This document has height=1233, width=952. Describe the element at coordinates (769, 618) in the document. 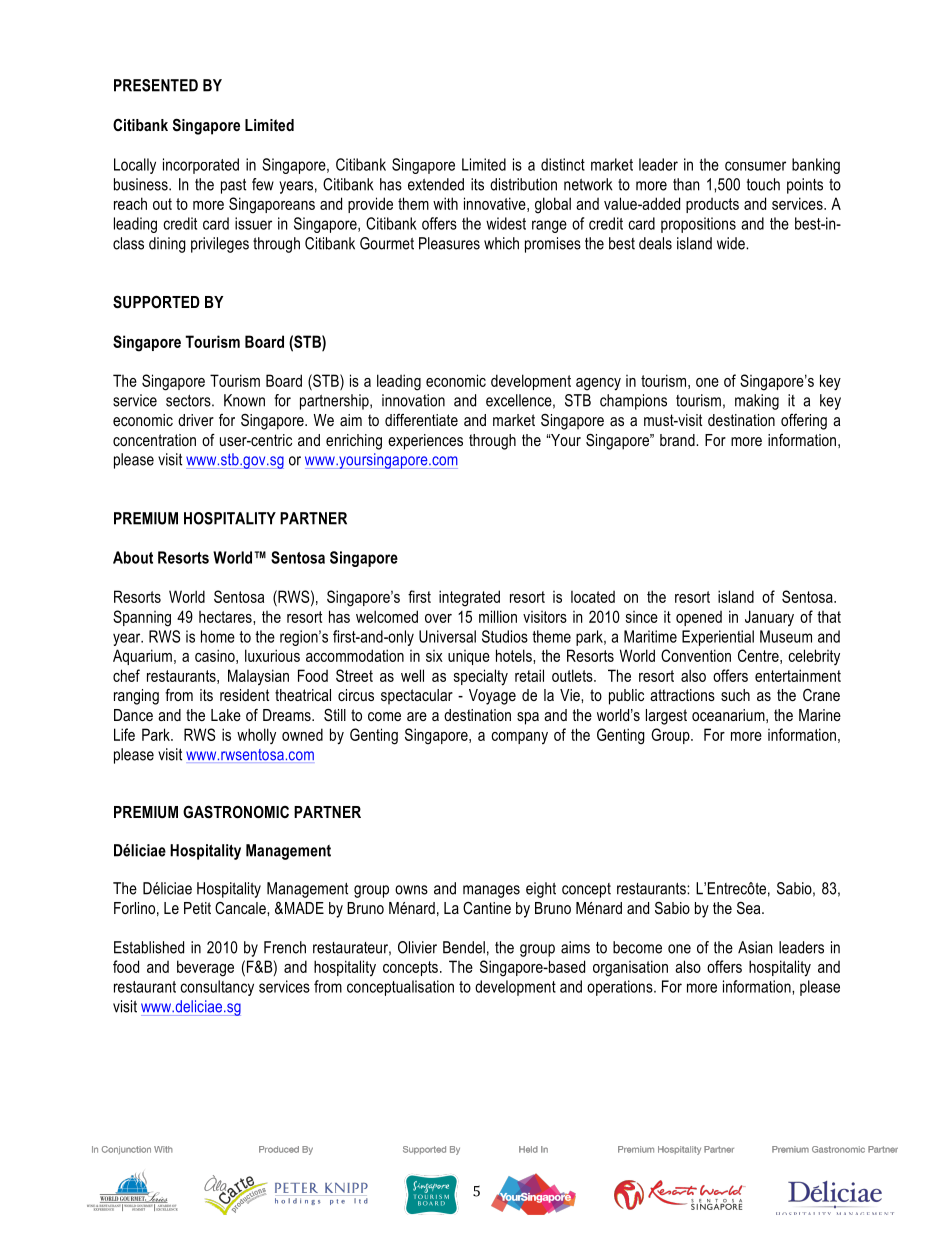

I see `January` at that location.
